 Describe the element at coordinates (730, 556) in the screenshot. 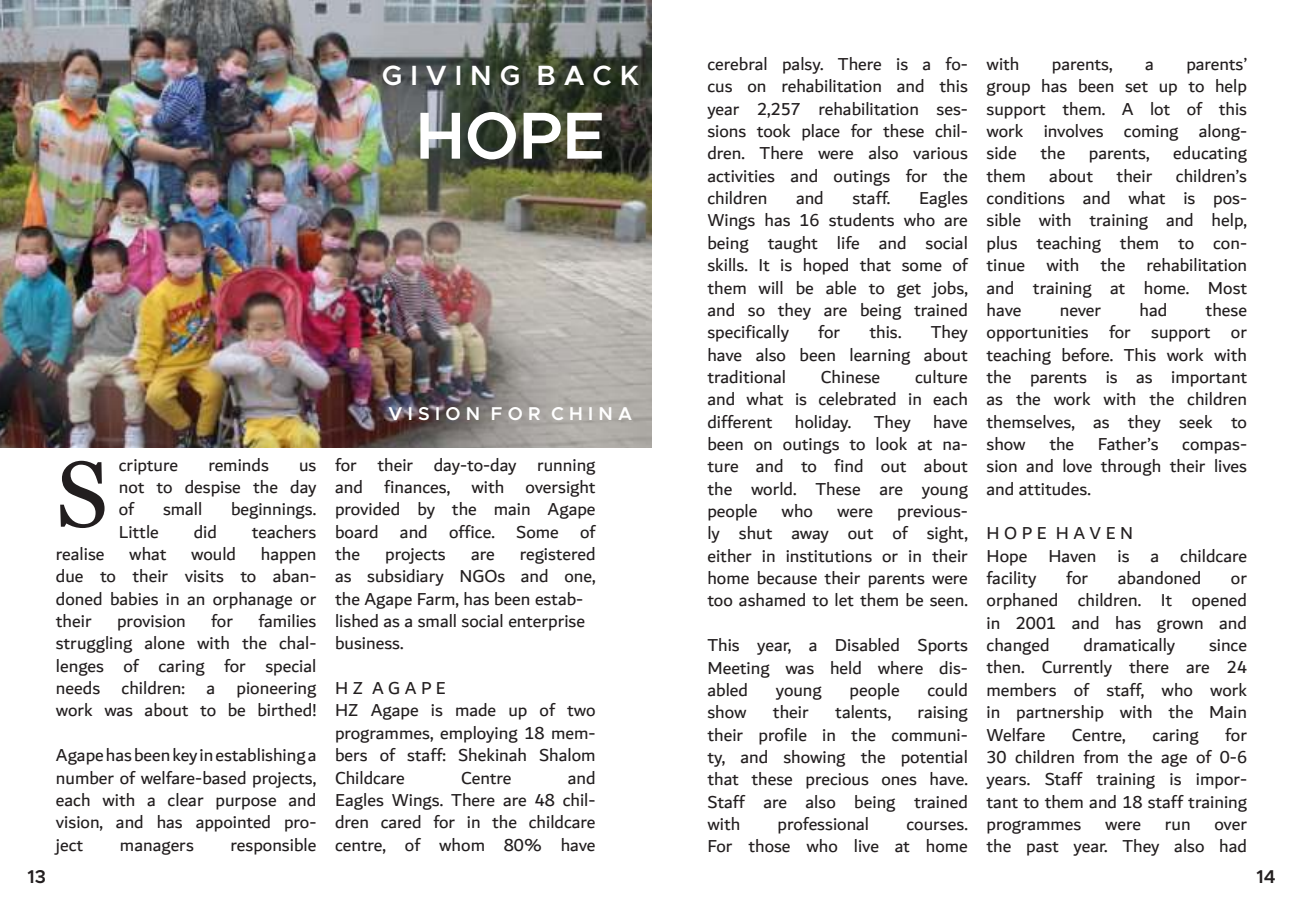

I see `either` at that location.
